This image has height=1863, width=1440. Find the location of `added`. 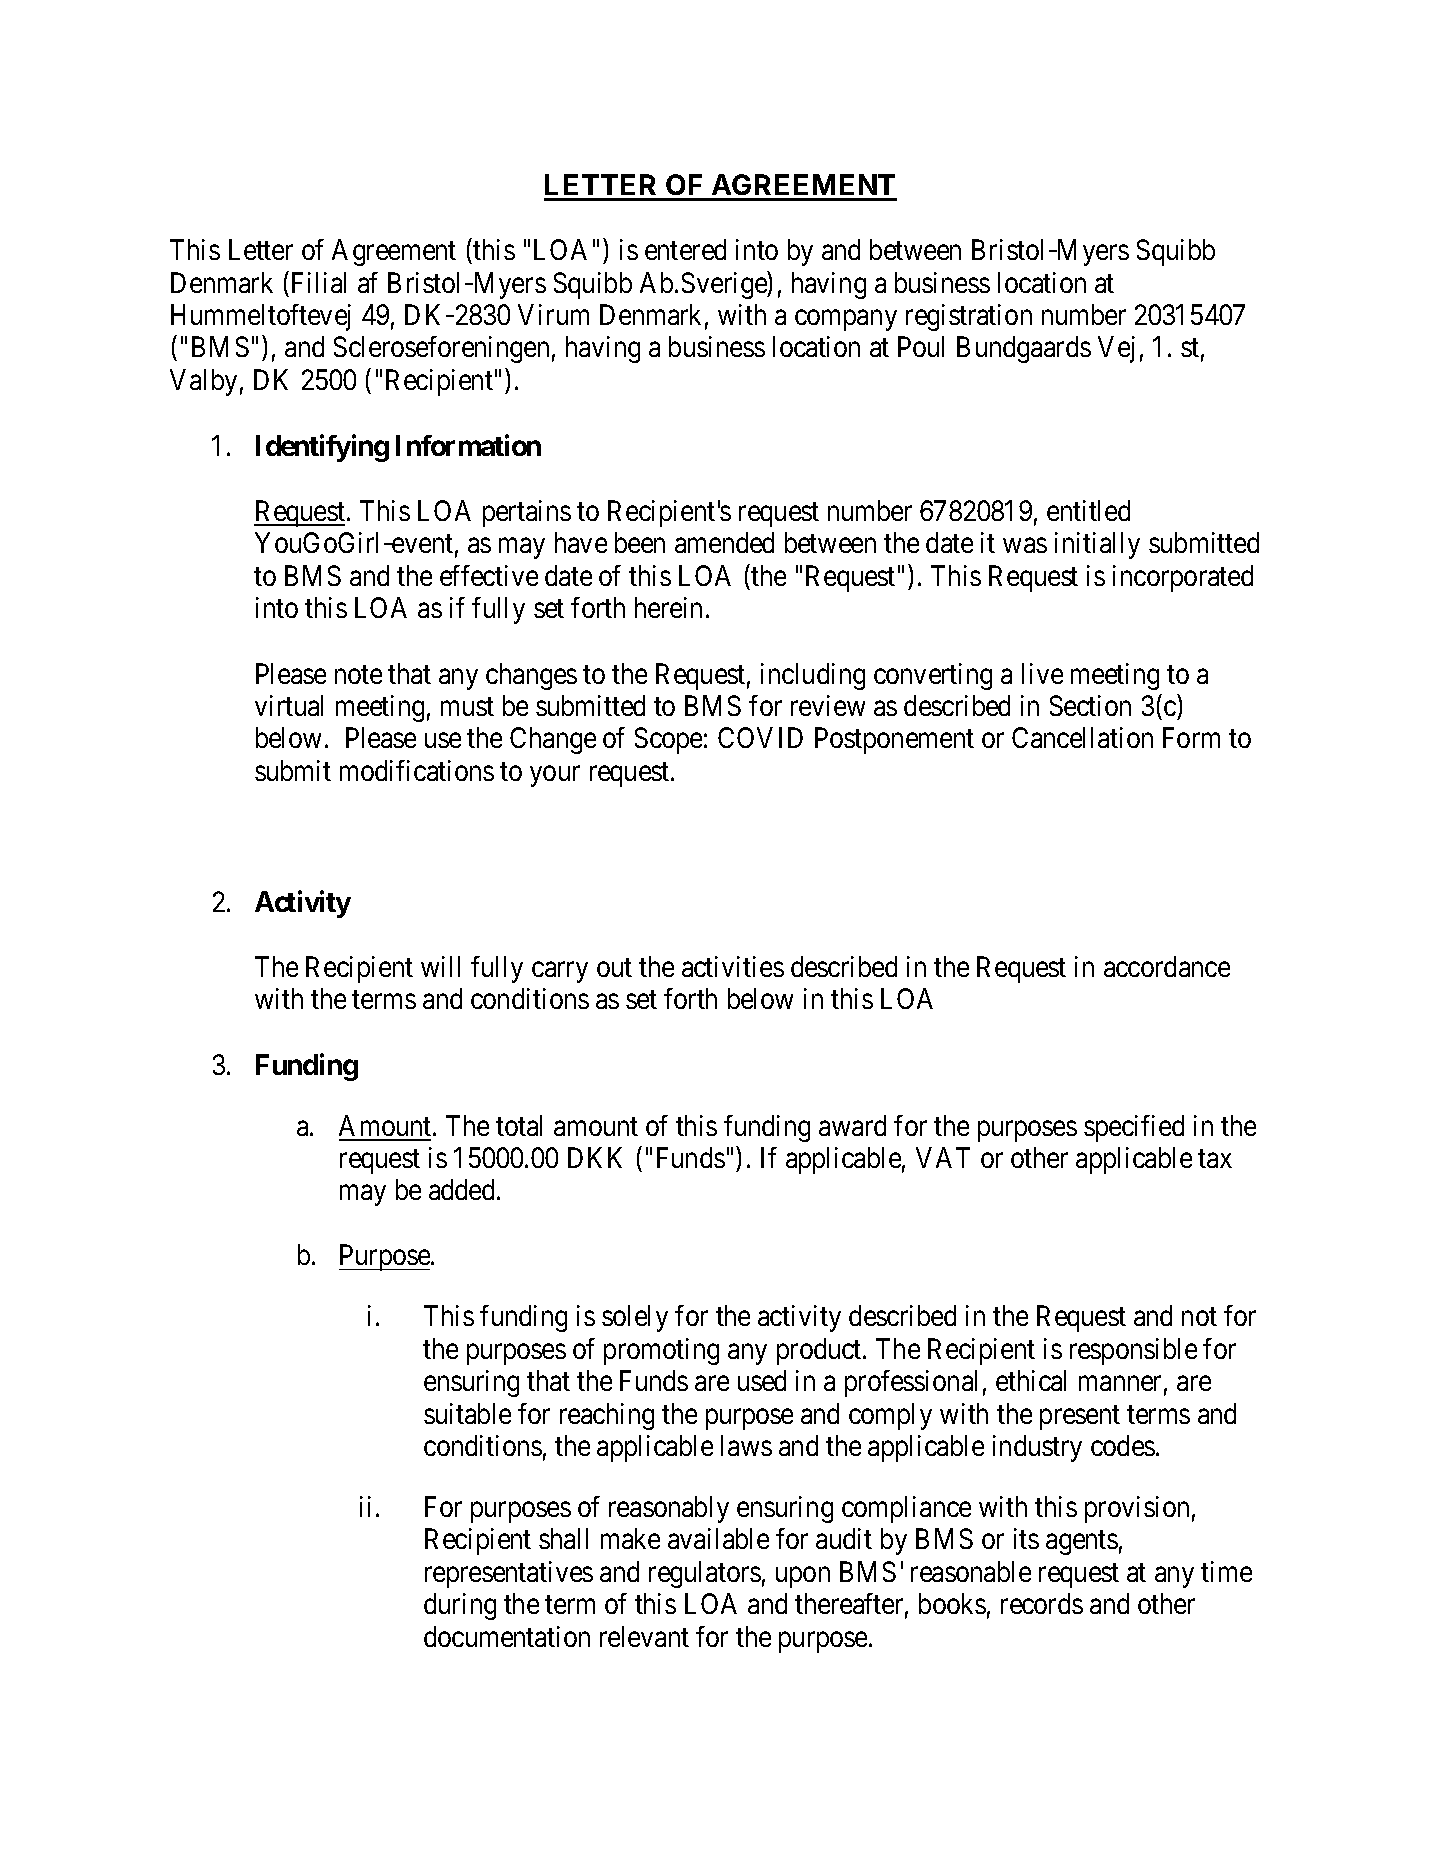

added is located at coordinates (461, 1189).
